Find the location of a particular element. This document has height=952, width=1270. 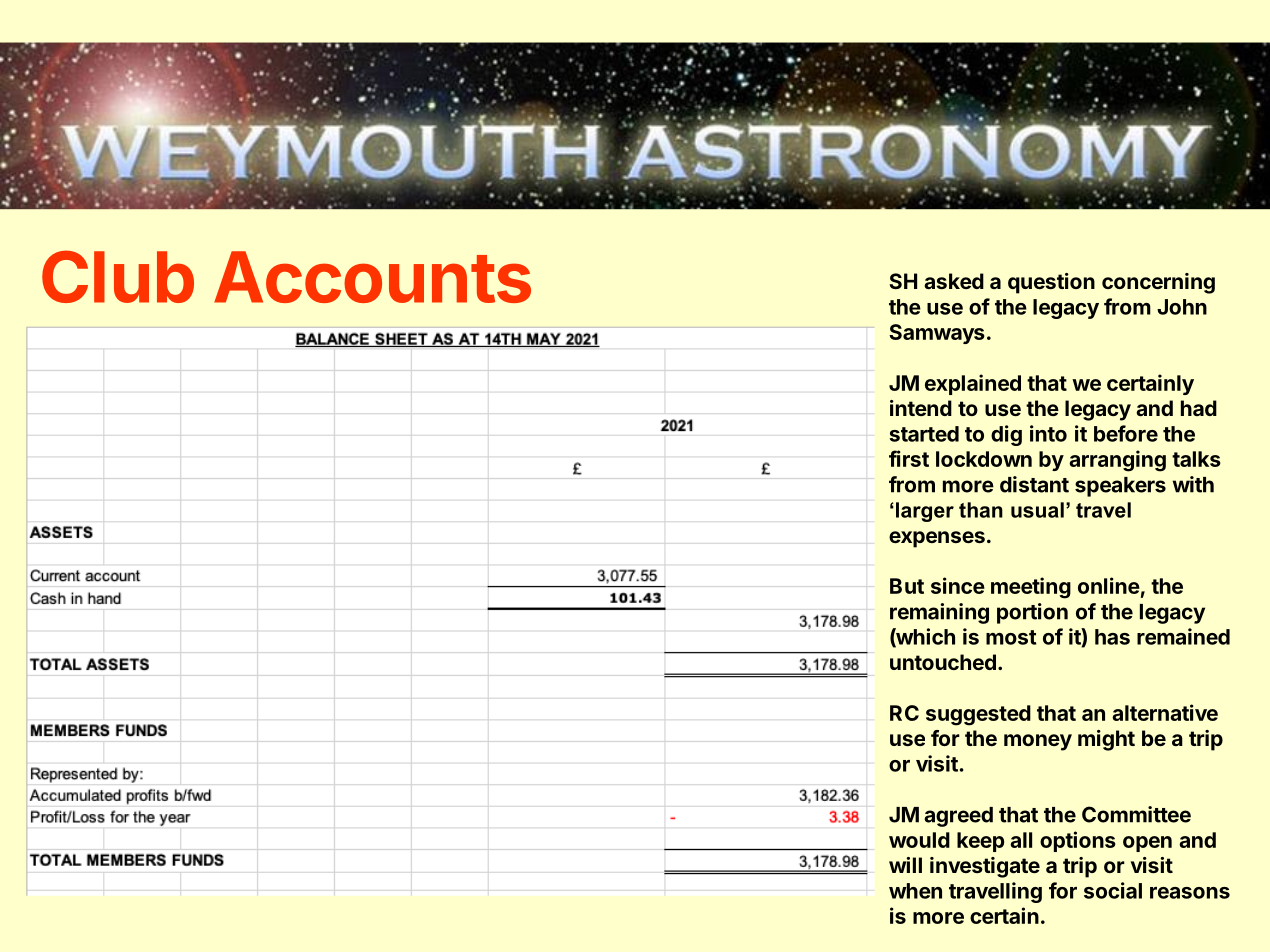

asked is located at coordinates (954, 281).
